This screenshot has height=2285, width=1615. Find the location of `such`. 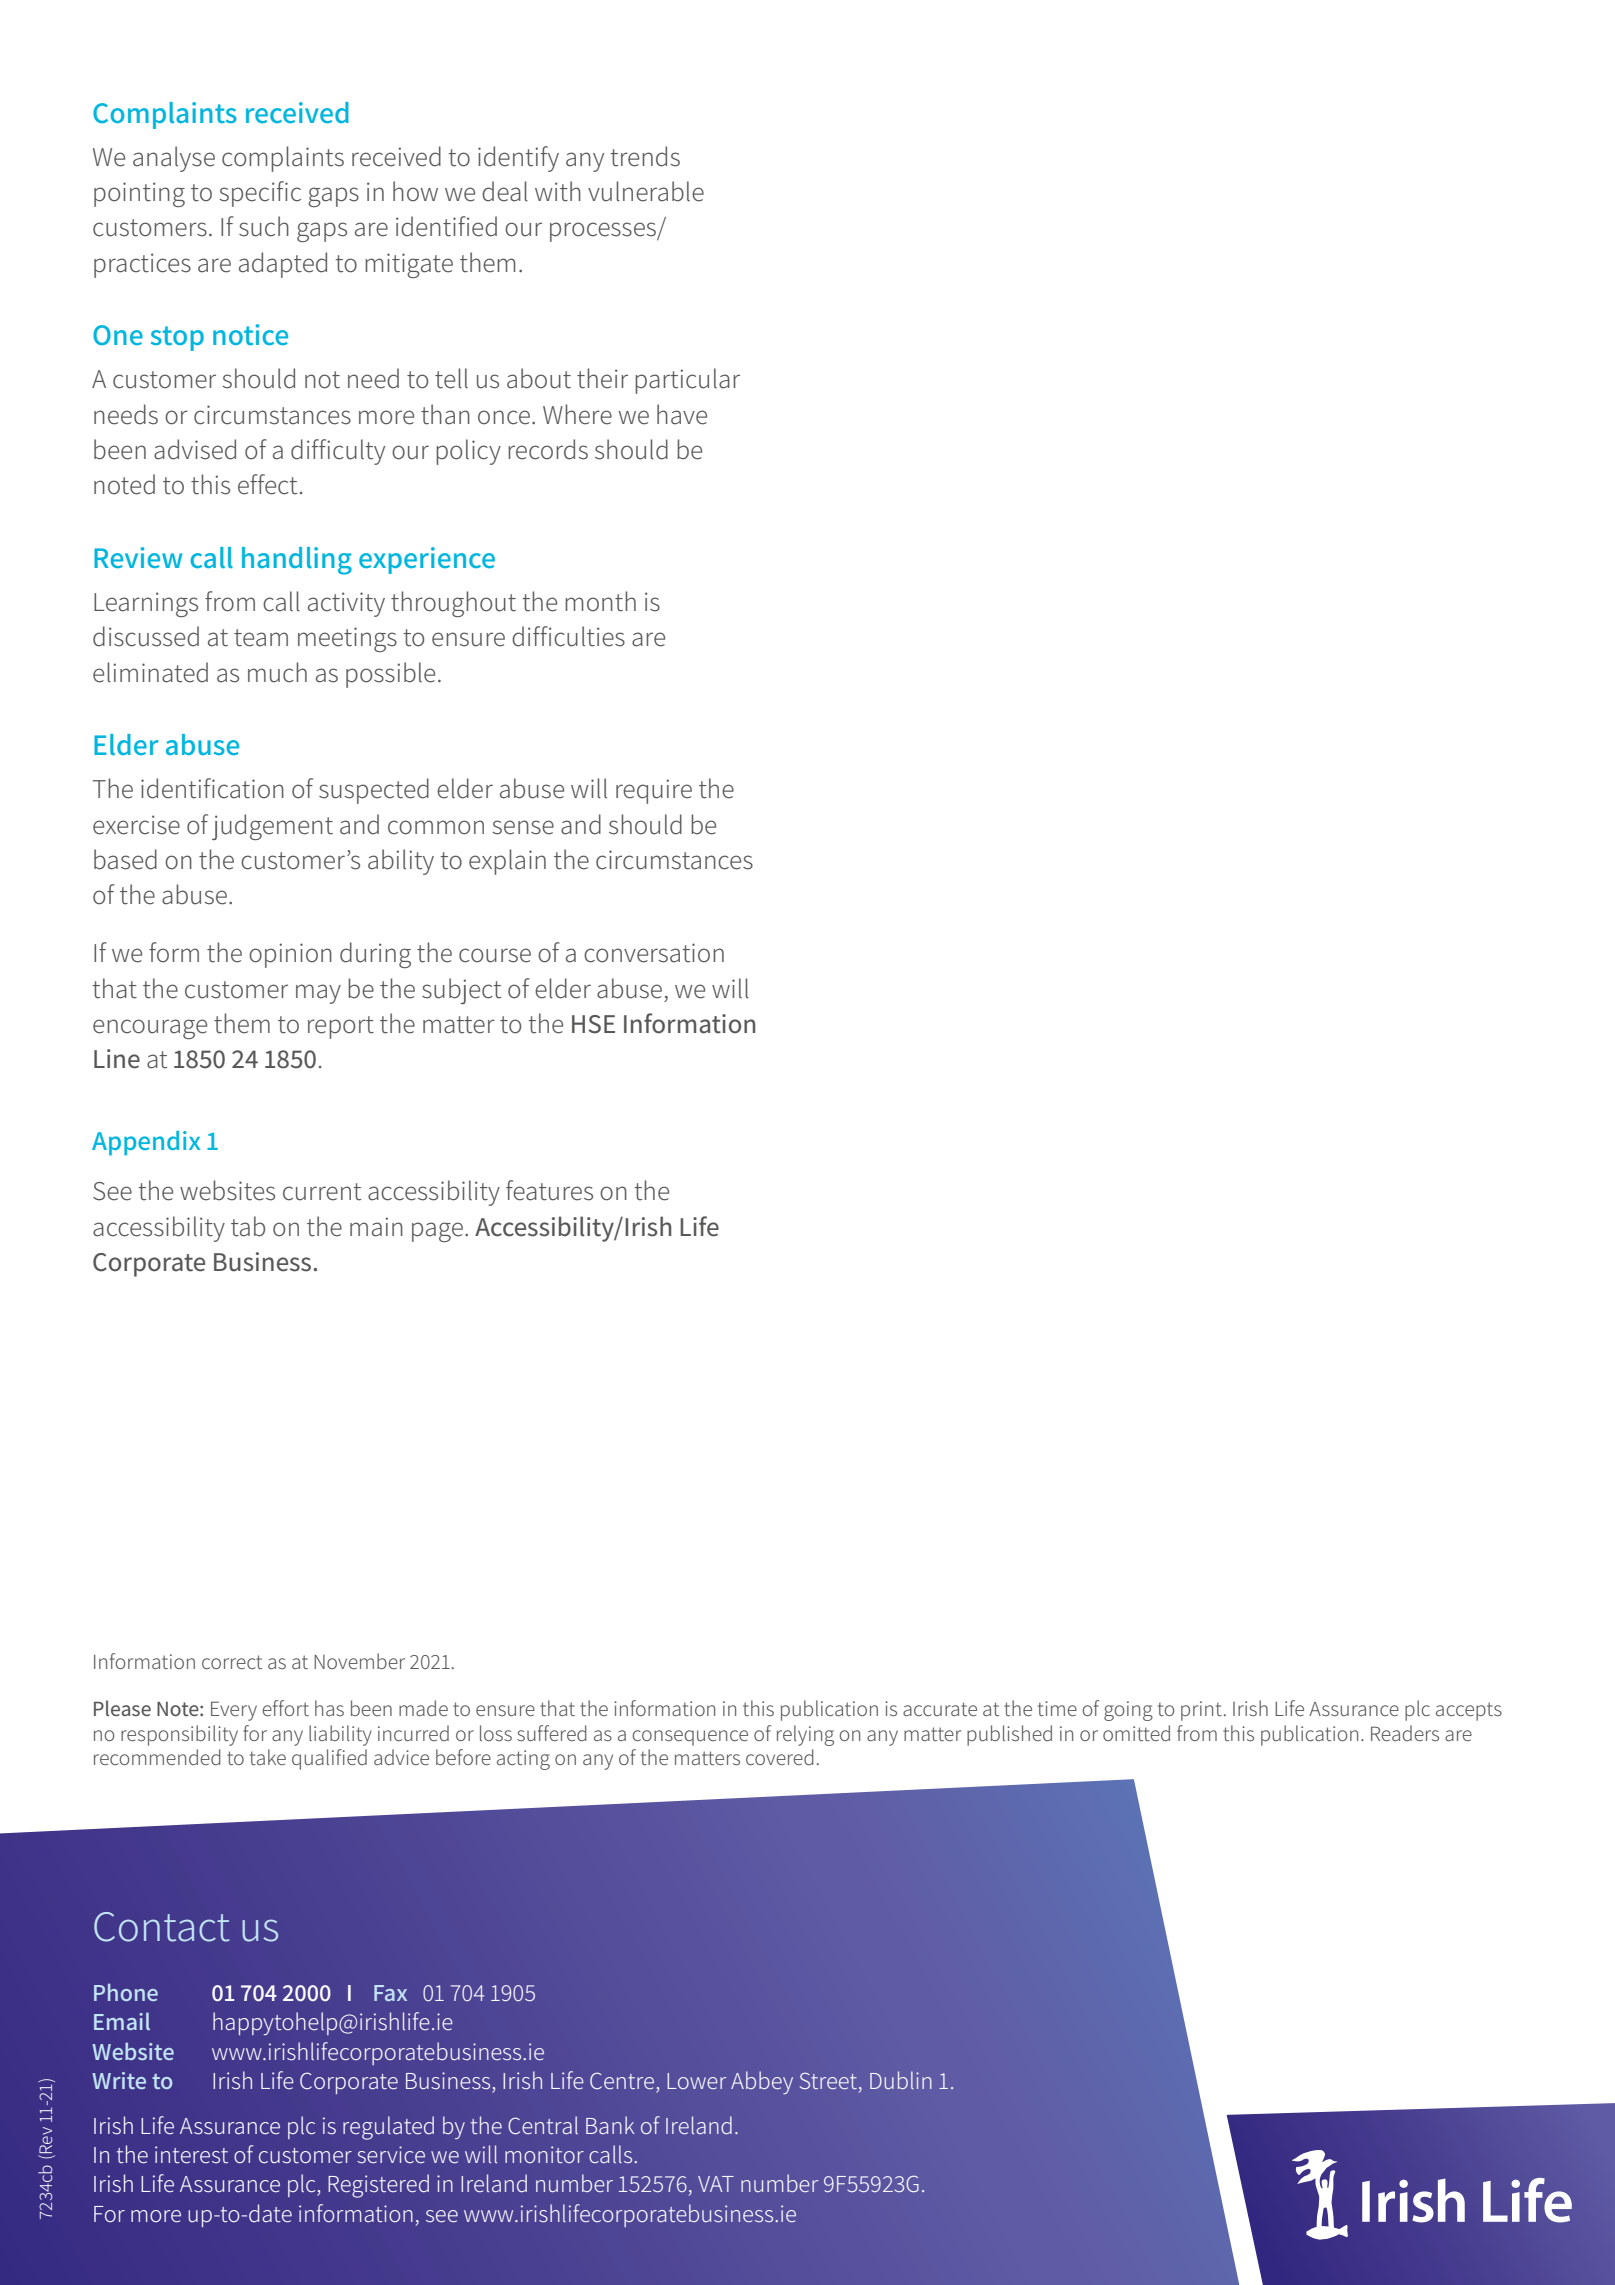

such is located at coordinates (264, 226).
